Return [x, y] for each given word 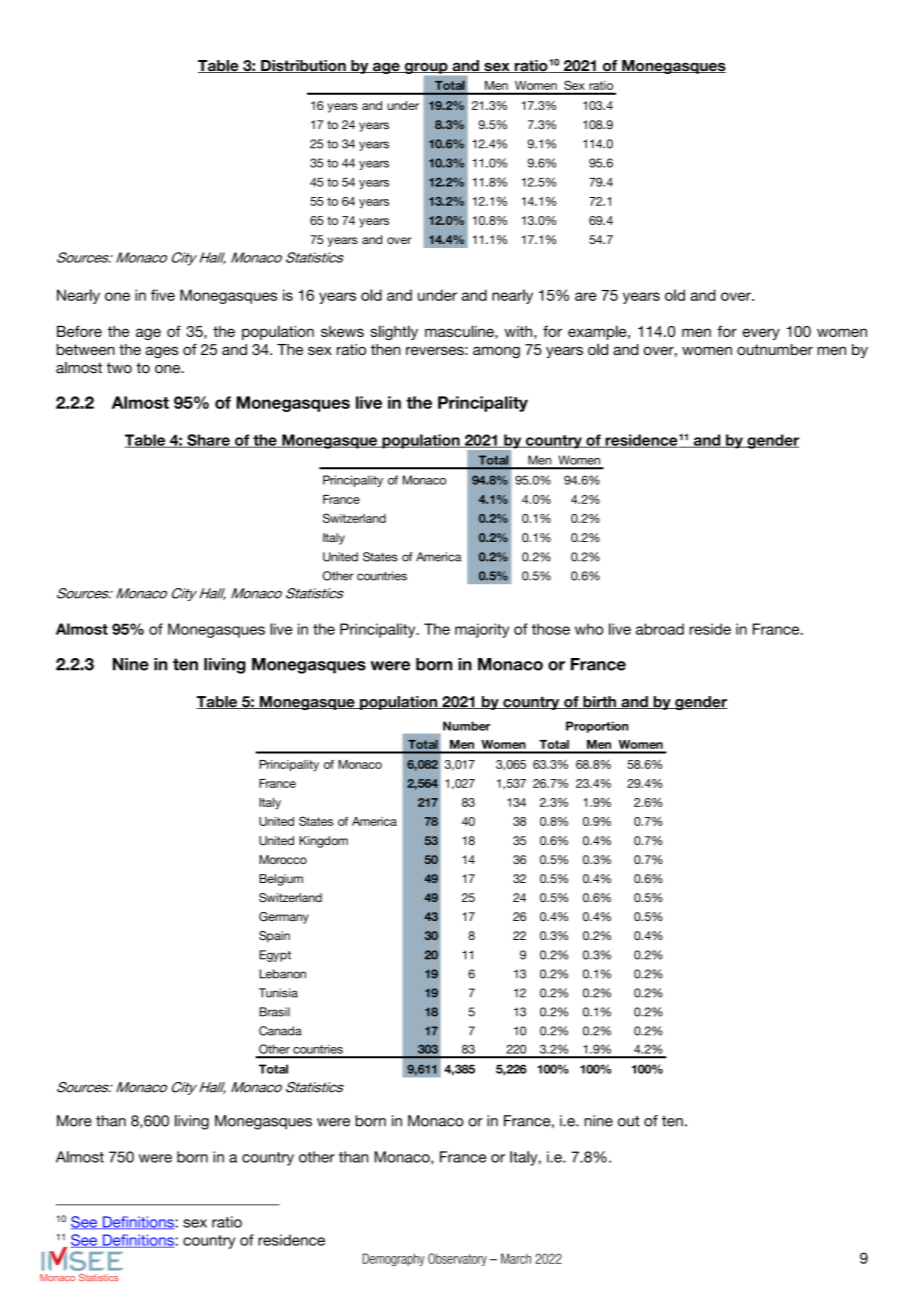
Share [208, 441]
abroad [660, 629]
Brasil [274, 1012]
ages [162, 352]
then [386, 349]
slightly [394, 332]
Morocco [283, 859]
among [496, 352]
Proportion [597, 727]
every [761, 334]
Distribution [303, 66]
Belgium [281, 880]
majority [482, 630]
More [74, 1121]
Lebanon [282, 974]
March [516, 1258]
